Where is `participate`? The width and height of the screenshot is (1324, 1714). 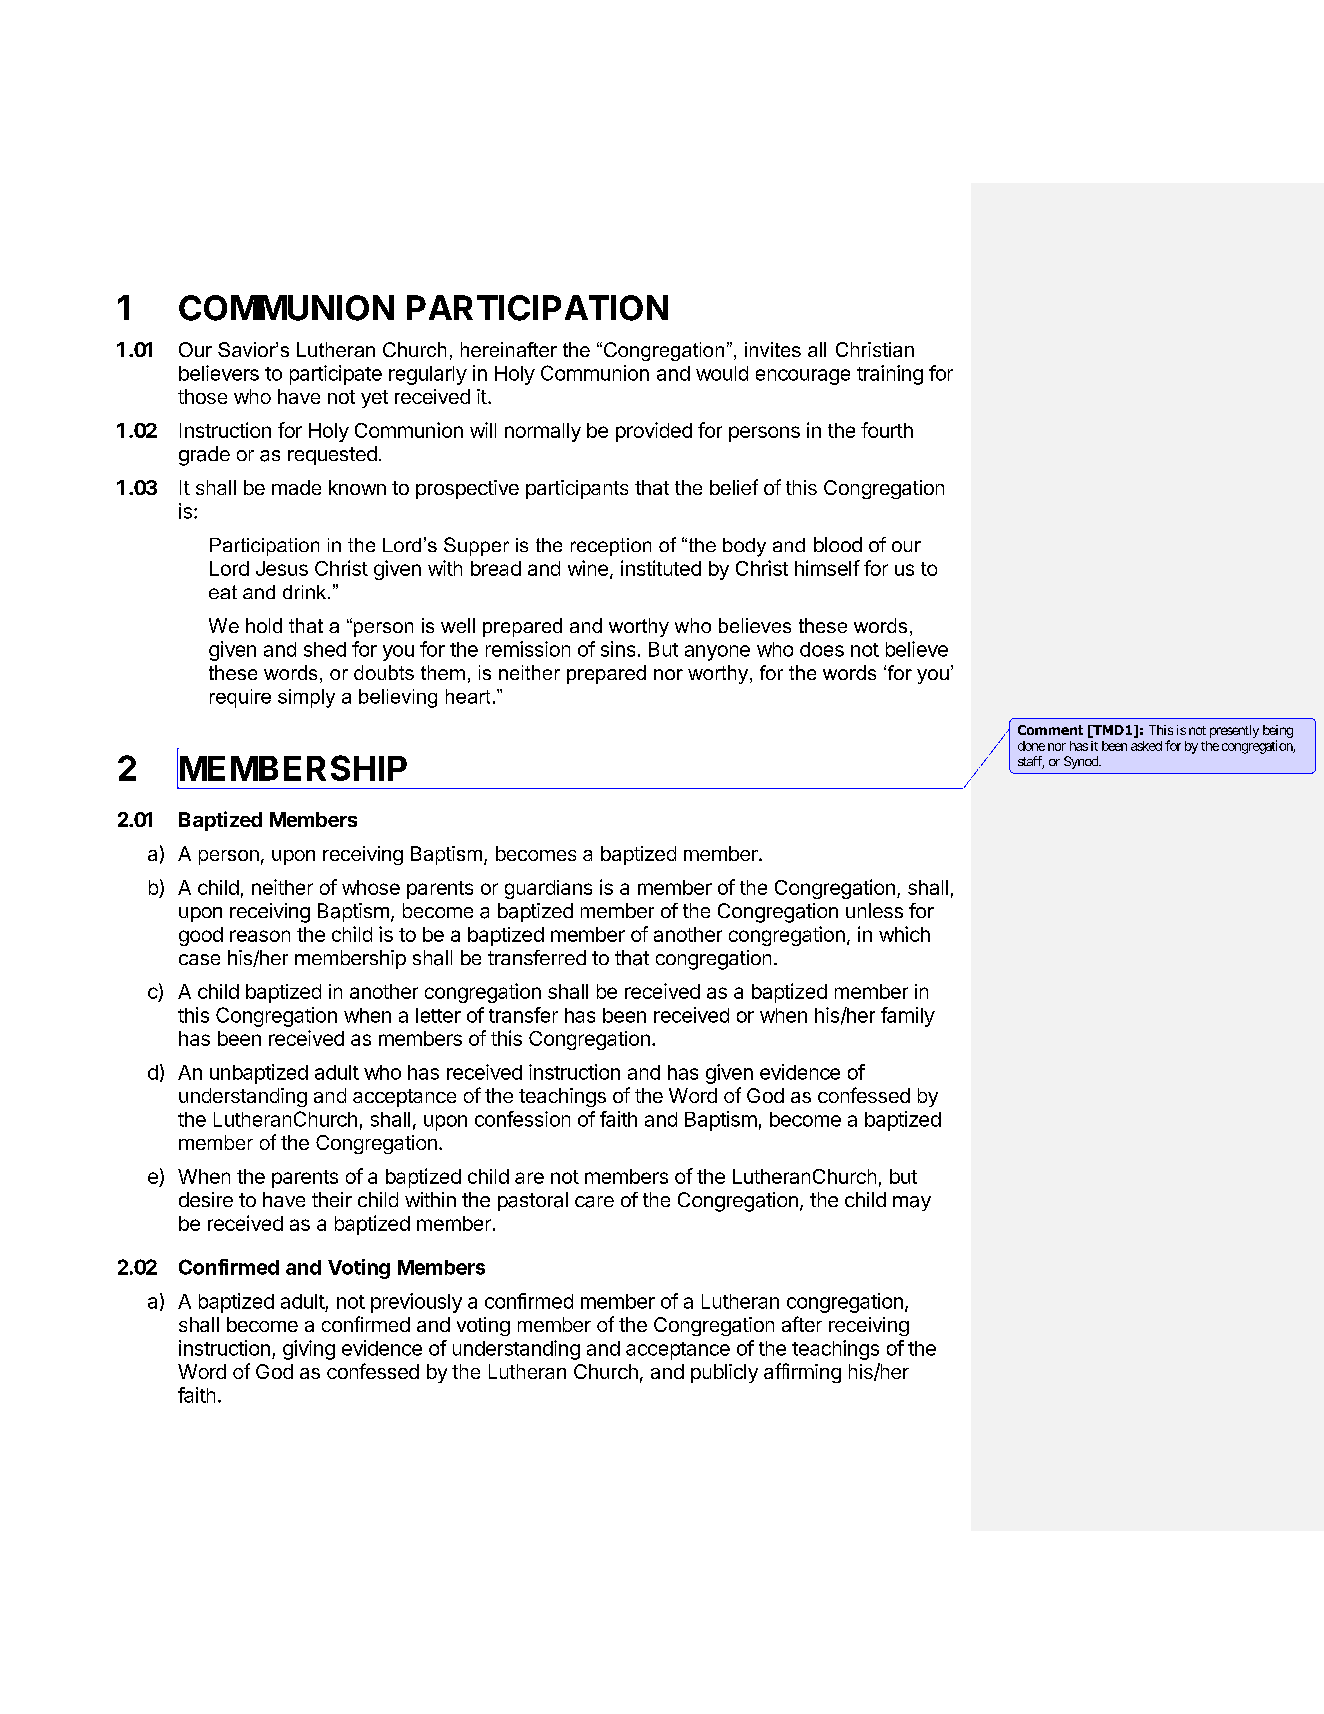 participate is located at coordinates (336, 375).
